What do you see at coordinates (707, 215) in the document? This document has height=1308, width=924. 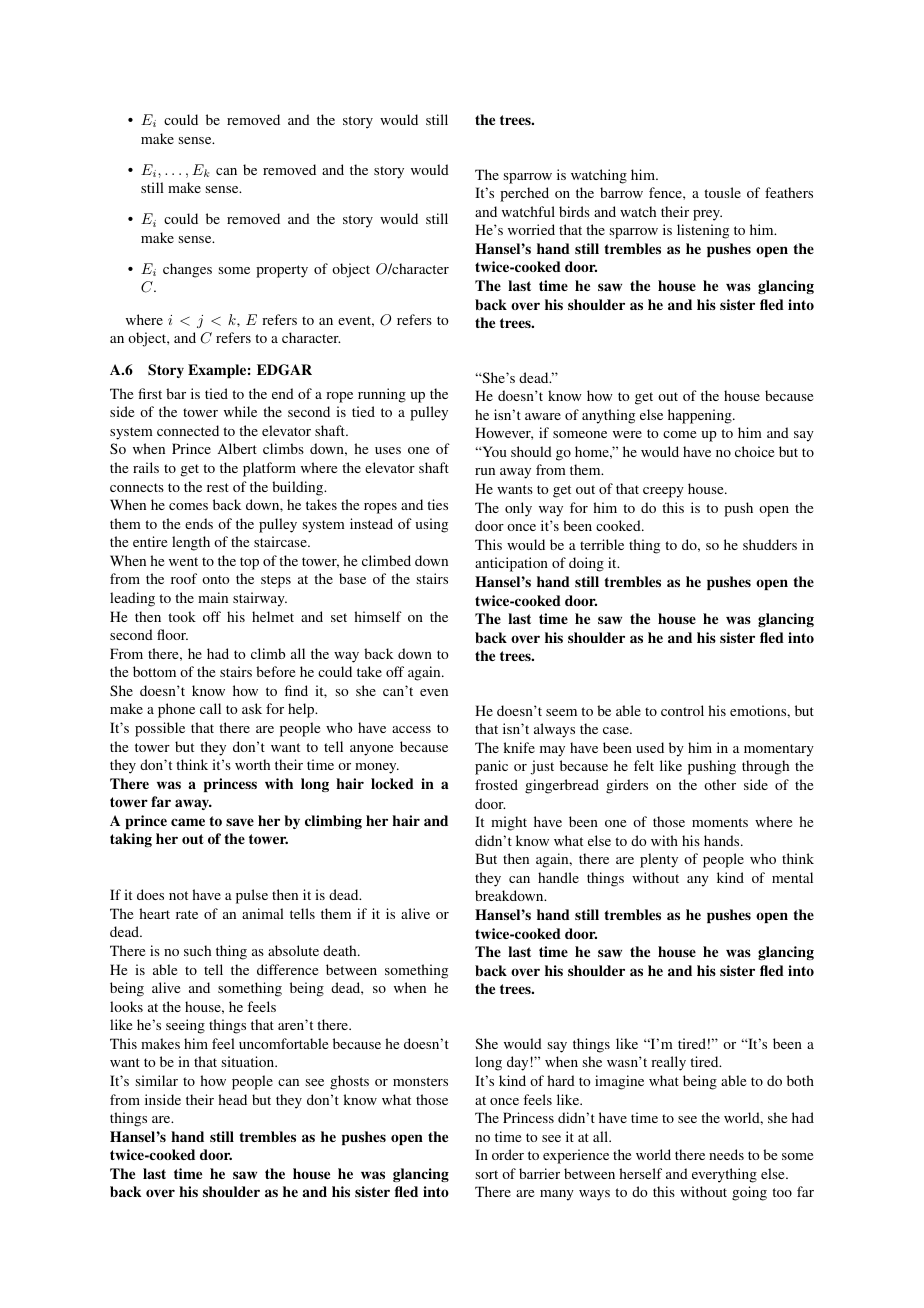 I see `prey` at bounding box center [707, 215].
